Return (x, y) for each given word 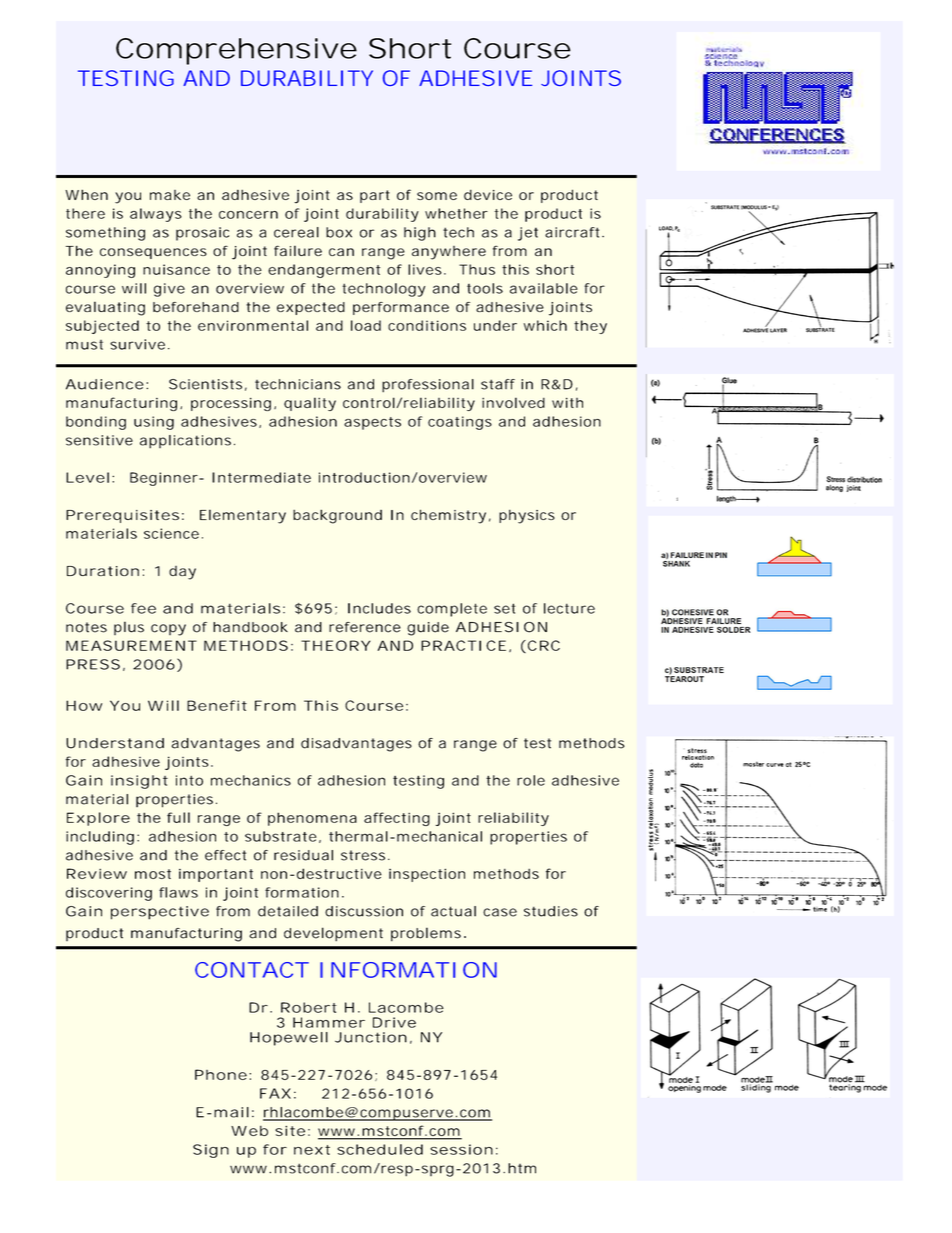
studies (551, 911)
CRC (542, 646)
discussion (364, 911)
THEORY (335, 645)
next (312, 1150)
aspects (372, 423)
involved (513, 402)
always (156, 215)
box (339, 232)
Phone (221, 1074)
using (154, 423)
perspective (160, 913)
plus (129, 628)
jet (528, 234)
